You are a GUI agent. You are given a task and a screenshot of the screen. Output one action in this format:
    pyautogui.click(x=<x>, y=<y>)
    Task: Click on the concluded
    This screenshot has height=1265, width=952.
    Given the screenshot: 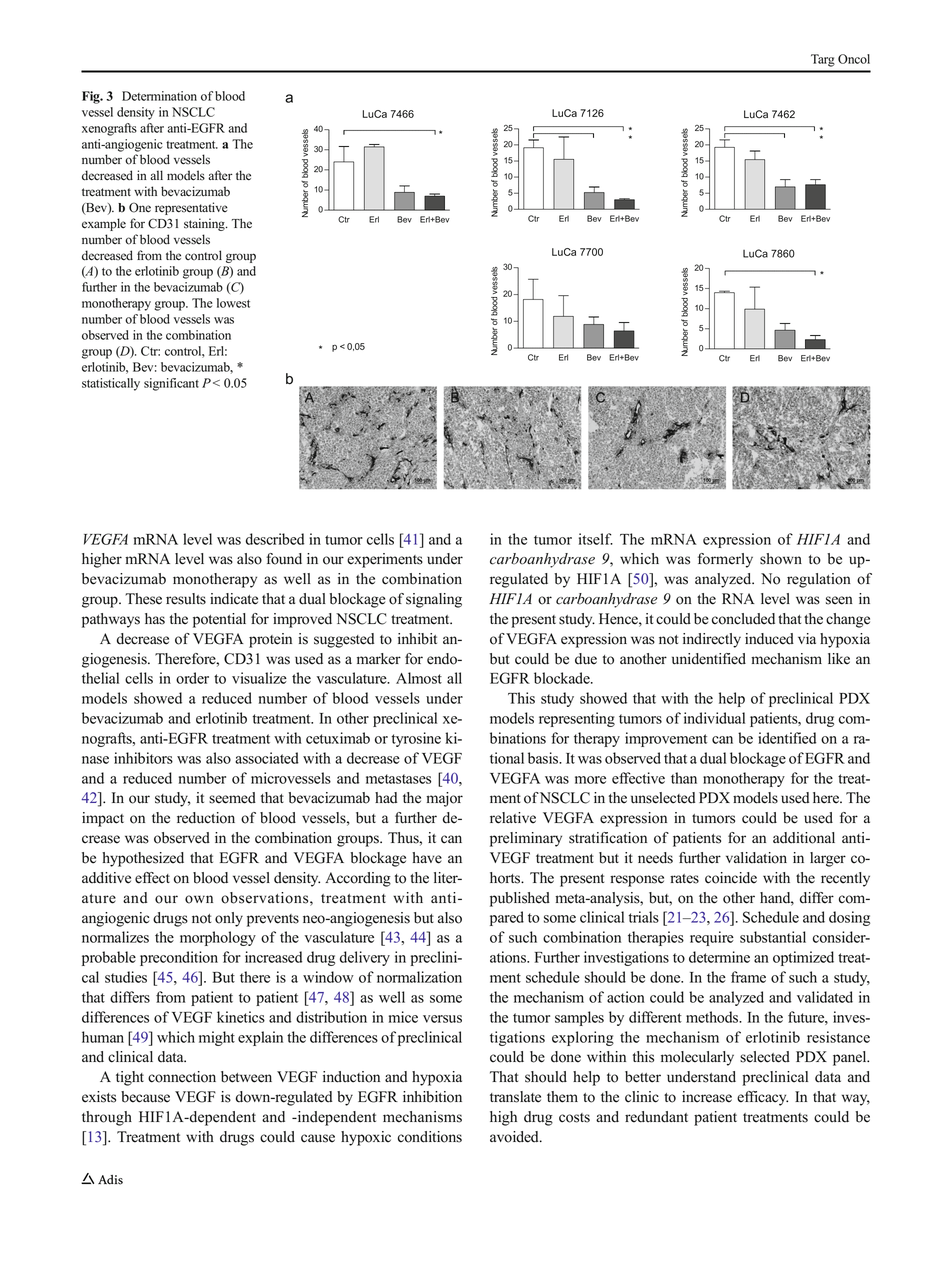 What is the action you would take?
    pyautogui.click(x=743, y=619)
